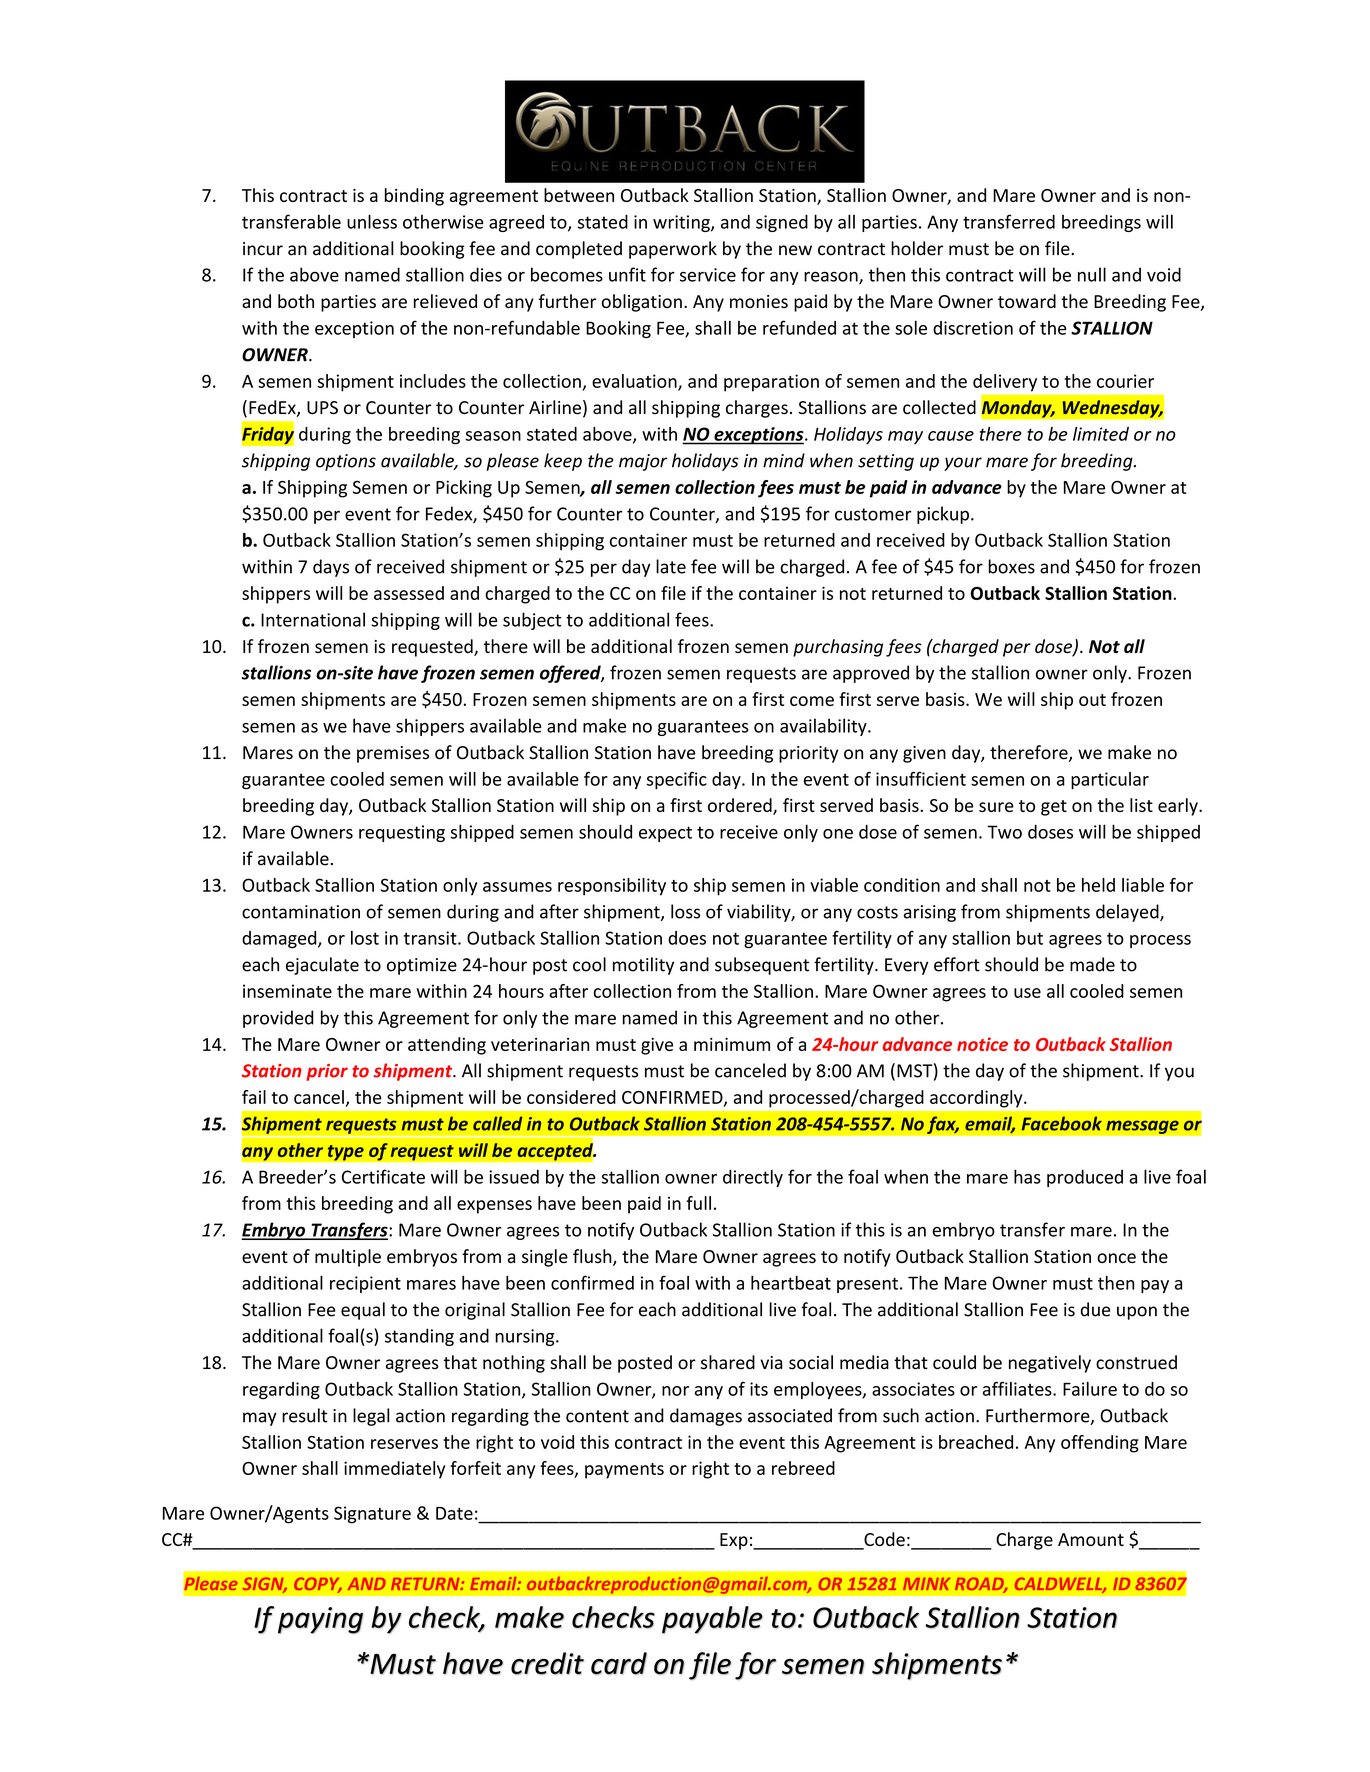  What do you see at coordinates (753, 1178) in the image?
I see `directly` at bounding box center [753, 1178].
